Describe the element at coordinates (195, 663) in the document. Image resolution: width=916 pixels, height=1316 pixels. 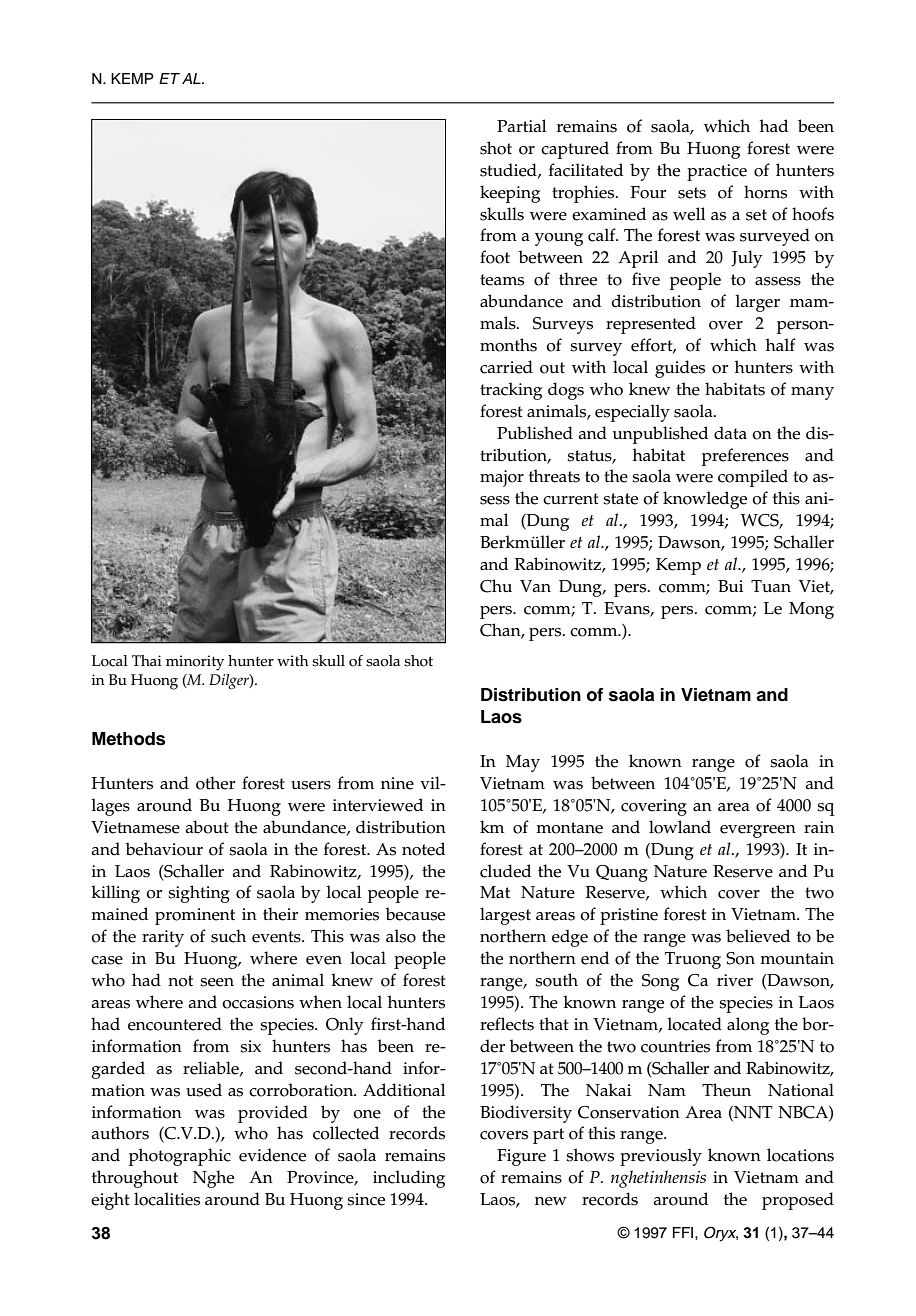
I see `minority` at that location.
